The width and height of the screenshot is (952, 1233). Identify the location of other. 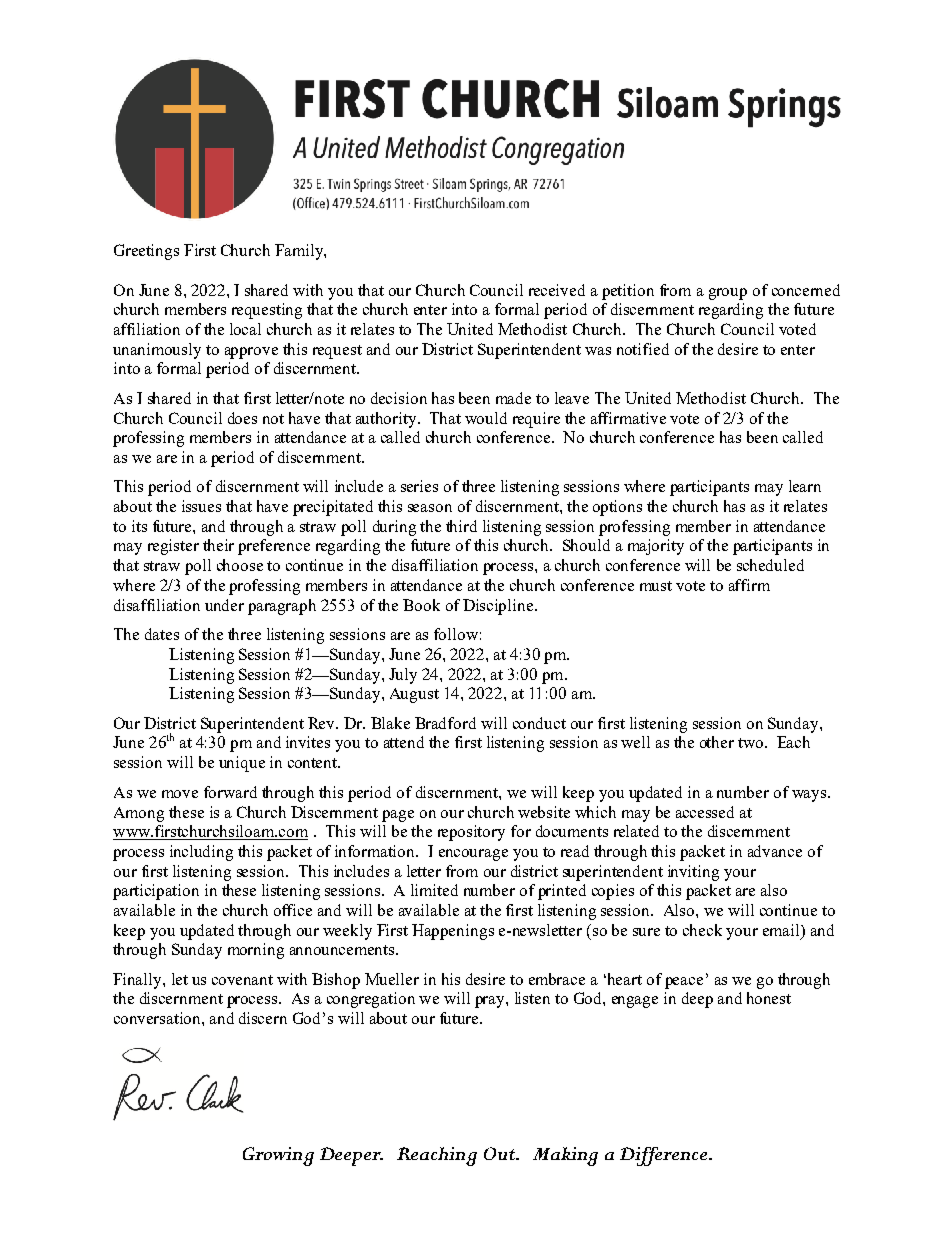
(717, 742).
